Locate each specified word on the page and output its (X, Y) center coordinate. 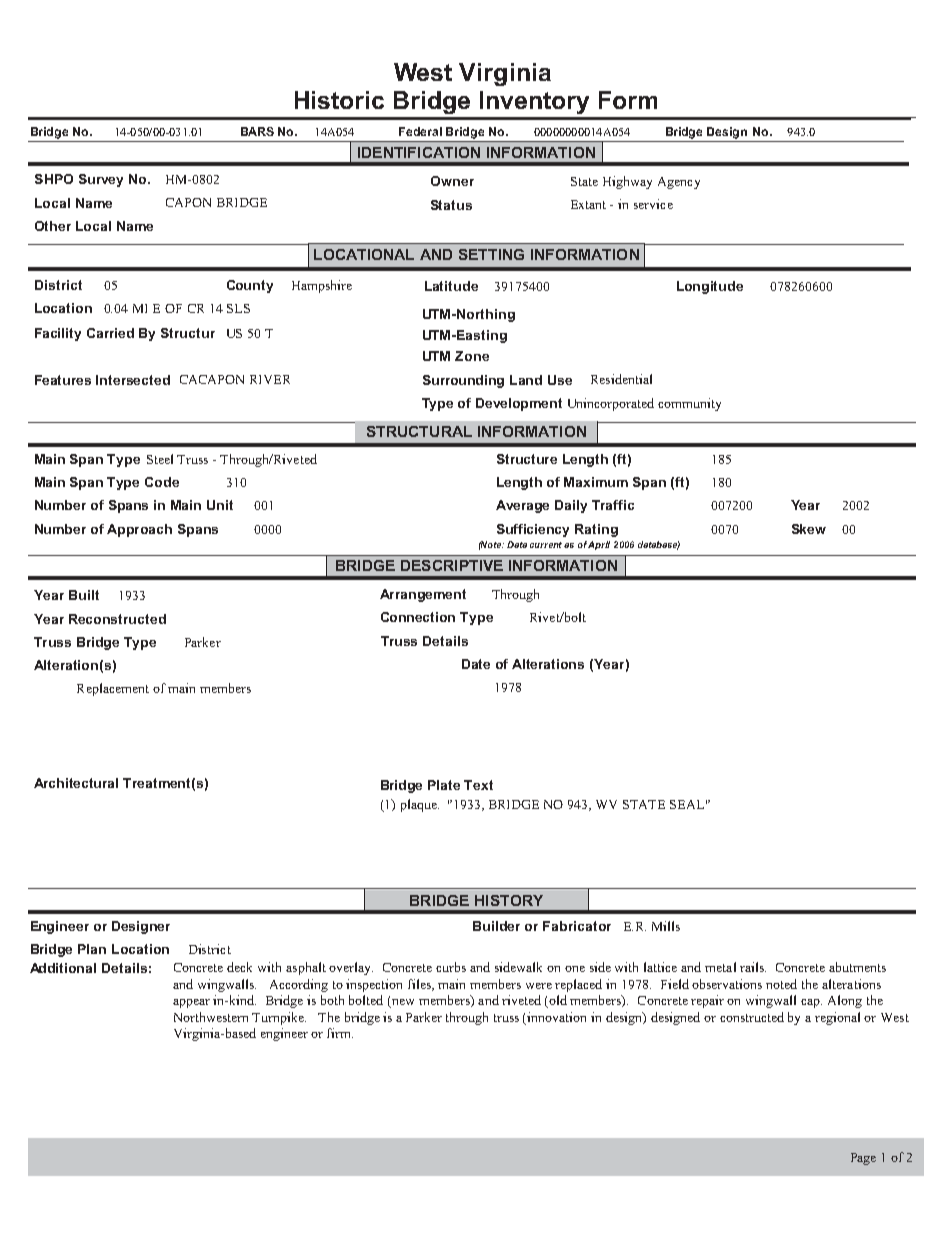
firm (340, 1033)
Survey (101, 180)
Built (84, 595)
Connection (418, 617)
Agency (679, 183)
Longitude (710, 287)
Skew (809, 529)
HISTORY (509, 900)
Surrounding (463, 381)
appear (191, 1003)
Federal (420, 131)
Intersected (133, 380)
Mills (666, 926)
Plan (92, 949)
